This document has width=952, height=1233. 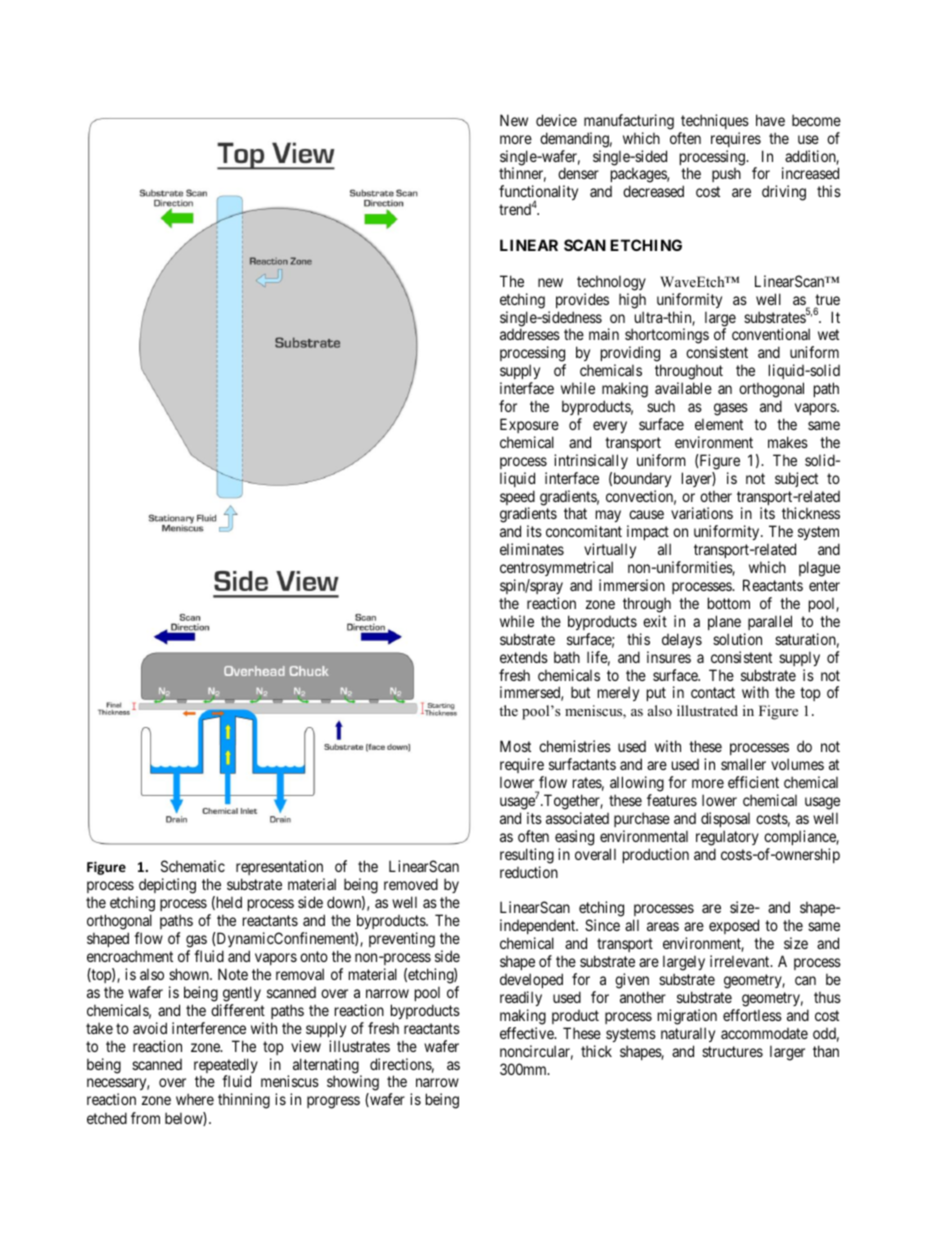 What do you see at coordinates (726, 174) in the document?
I see `push` at bounding box center [726, 174].
